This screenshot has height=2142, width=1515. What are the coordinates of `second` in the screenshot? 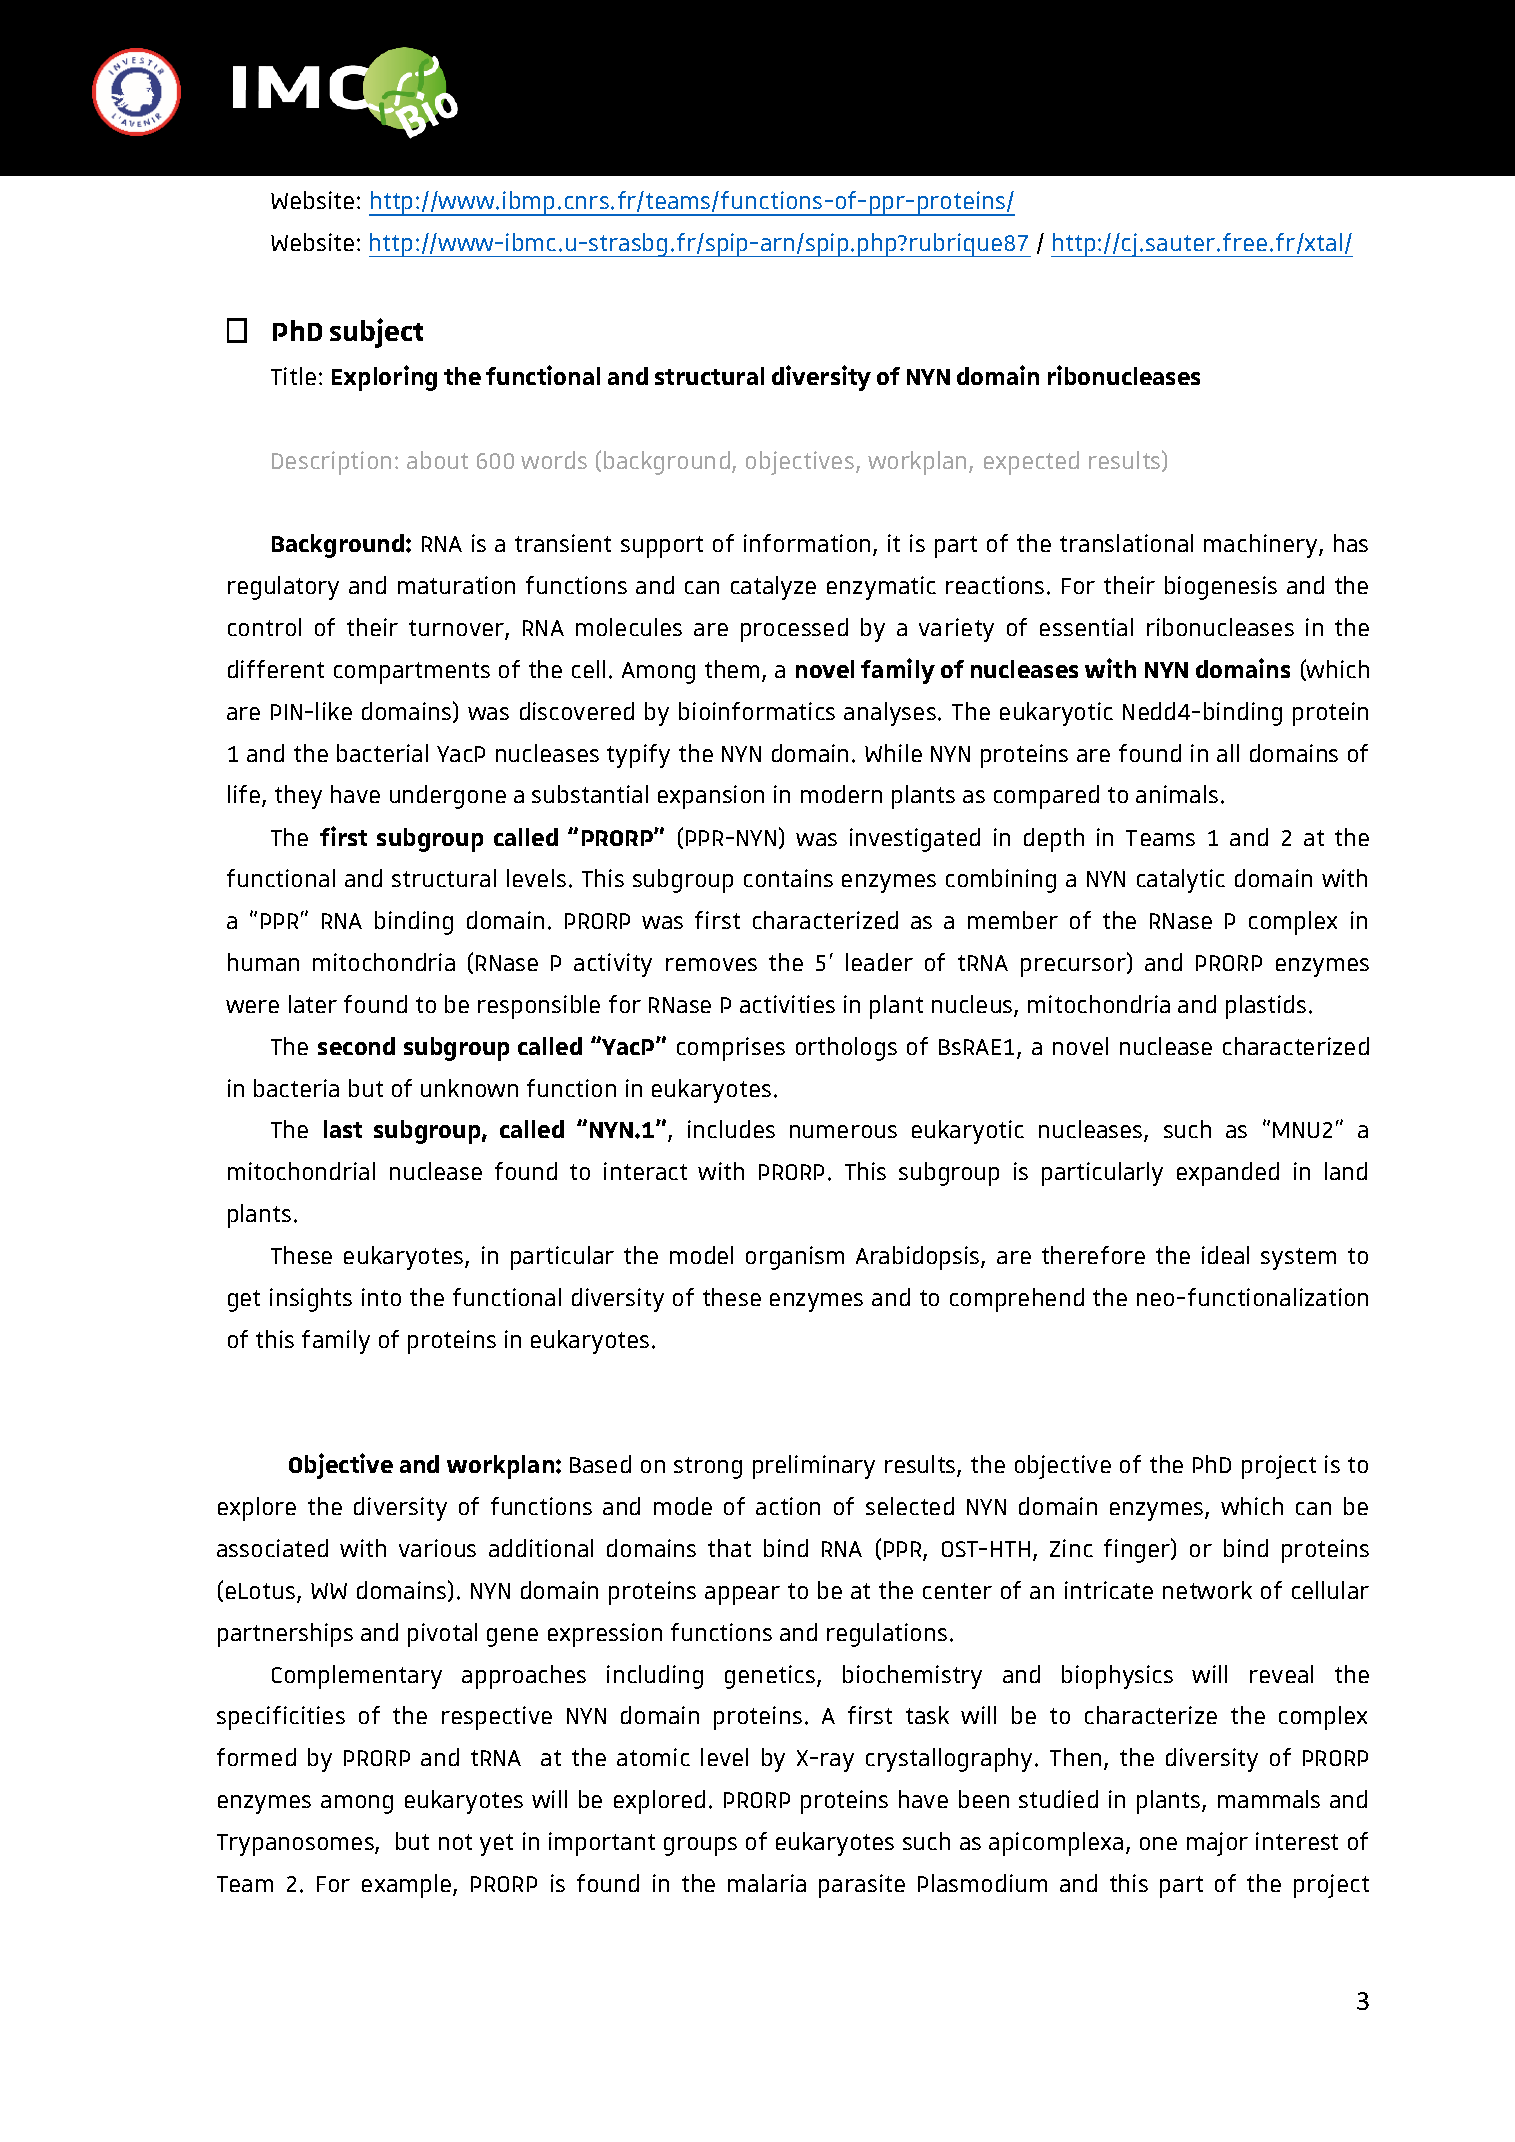 It's located at (356, 1046).
